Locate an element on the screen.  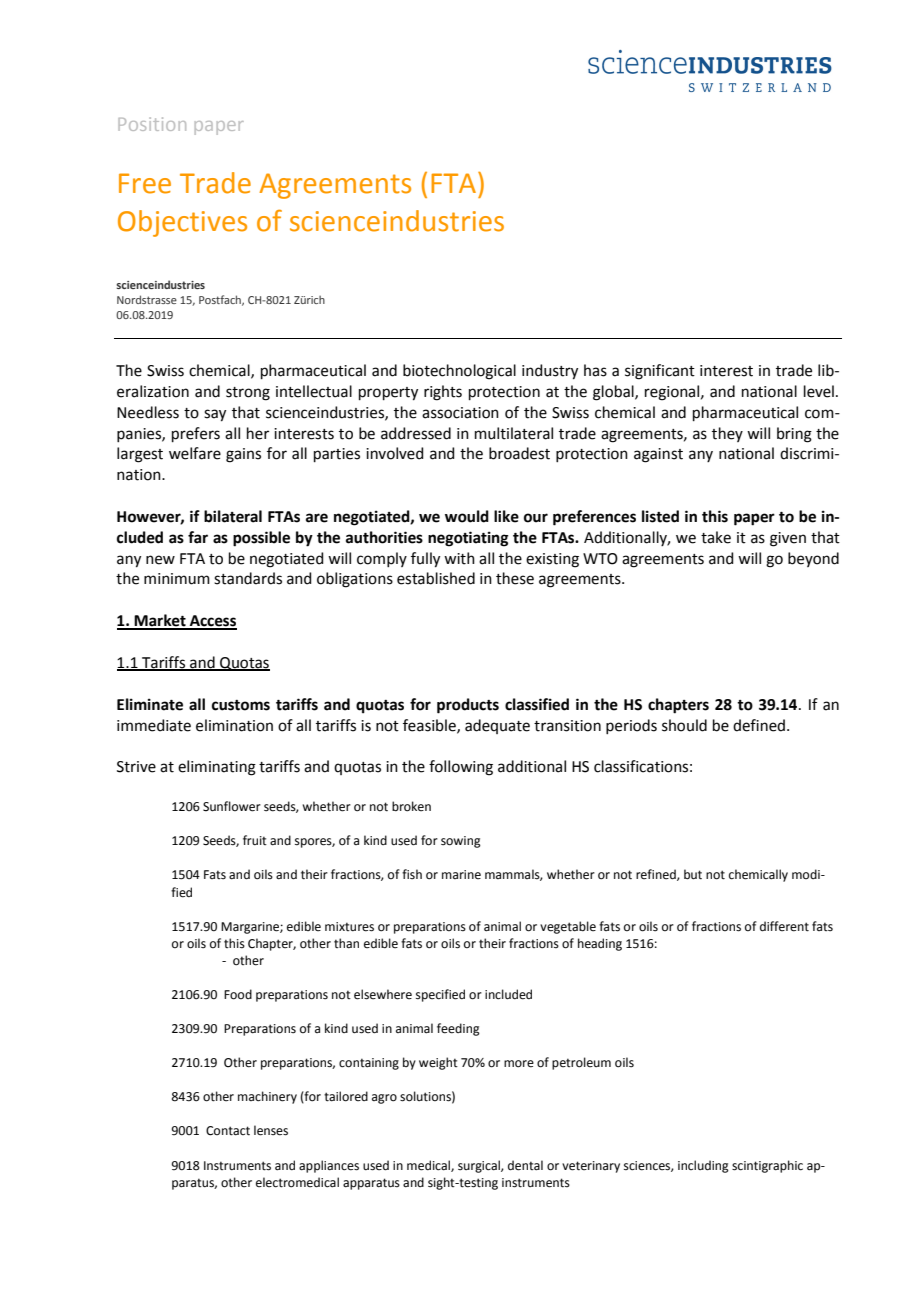
products is located at coordinates (468, 706).
